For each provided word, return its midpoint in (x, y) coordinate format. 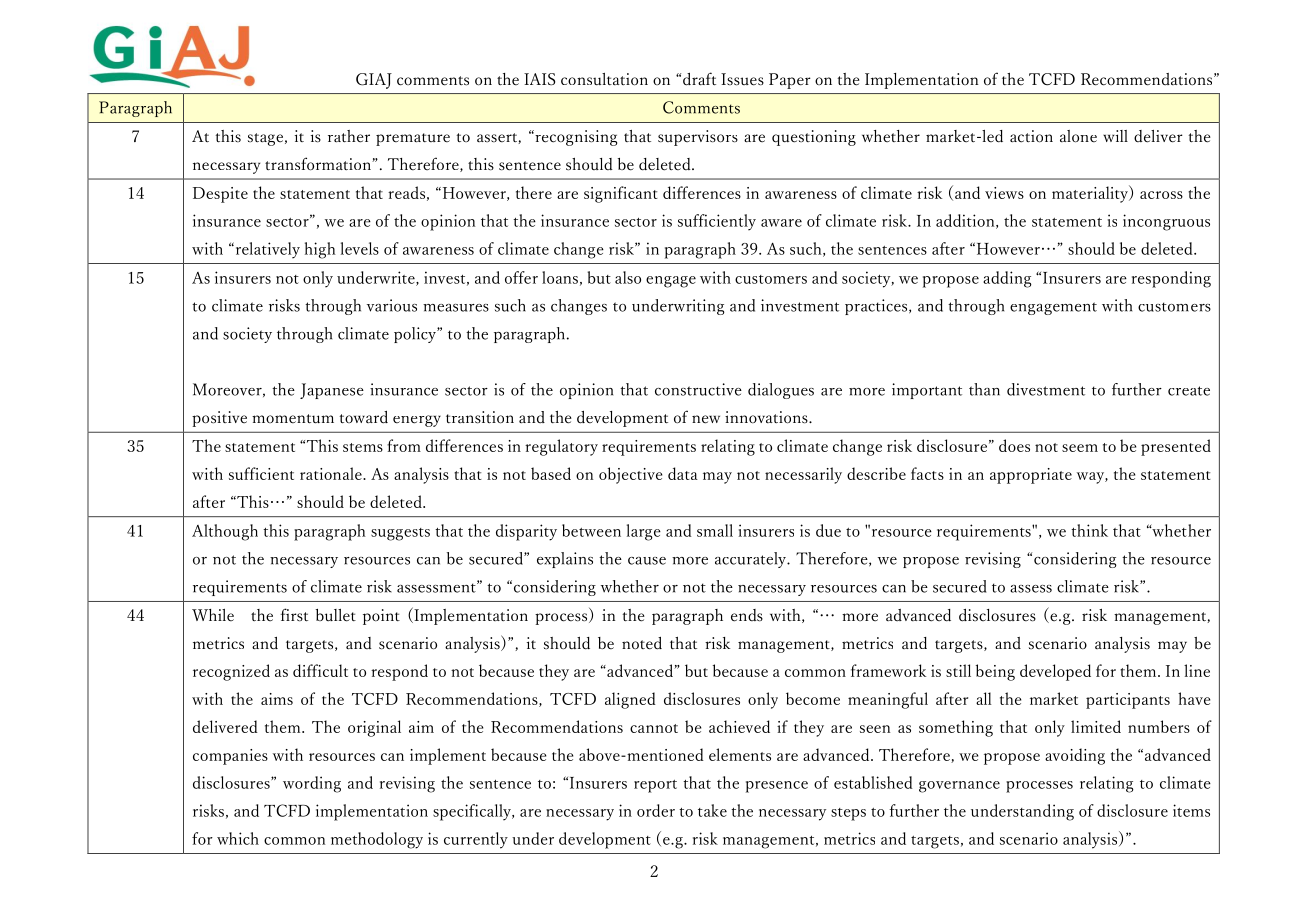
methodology (377, 840)
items (1191, 810)
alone (1078, 136)
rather (349, 136)
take (712, 810)
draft (699, 79)
